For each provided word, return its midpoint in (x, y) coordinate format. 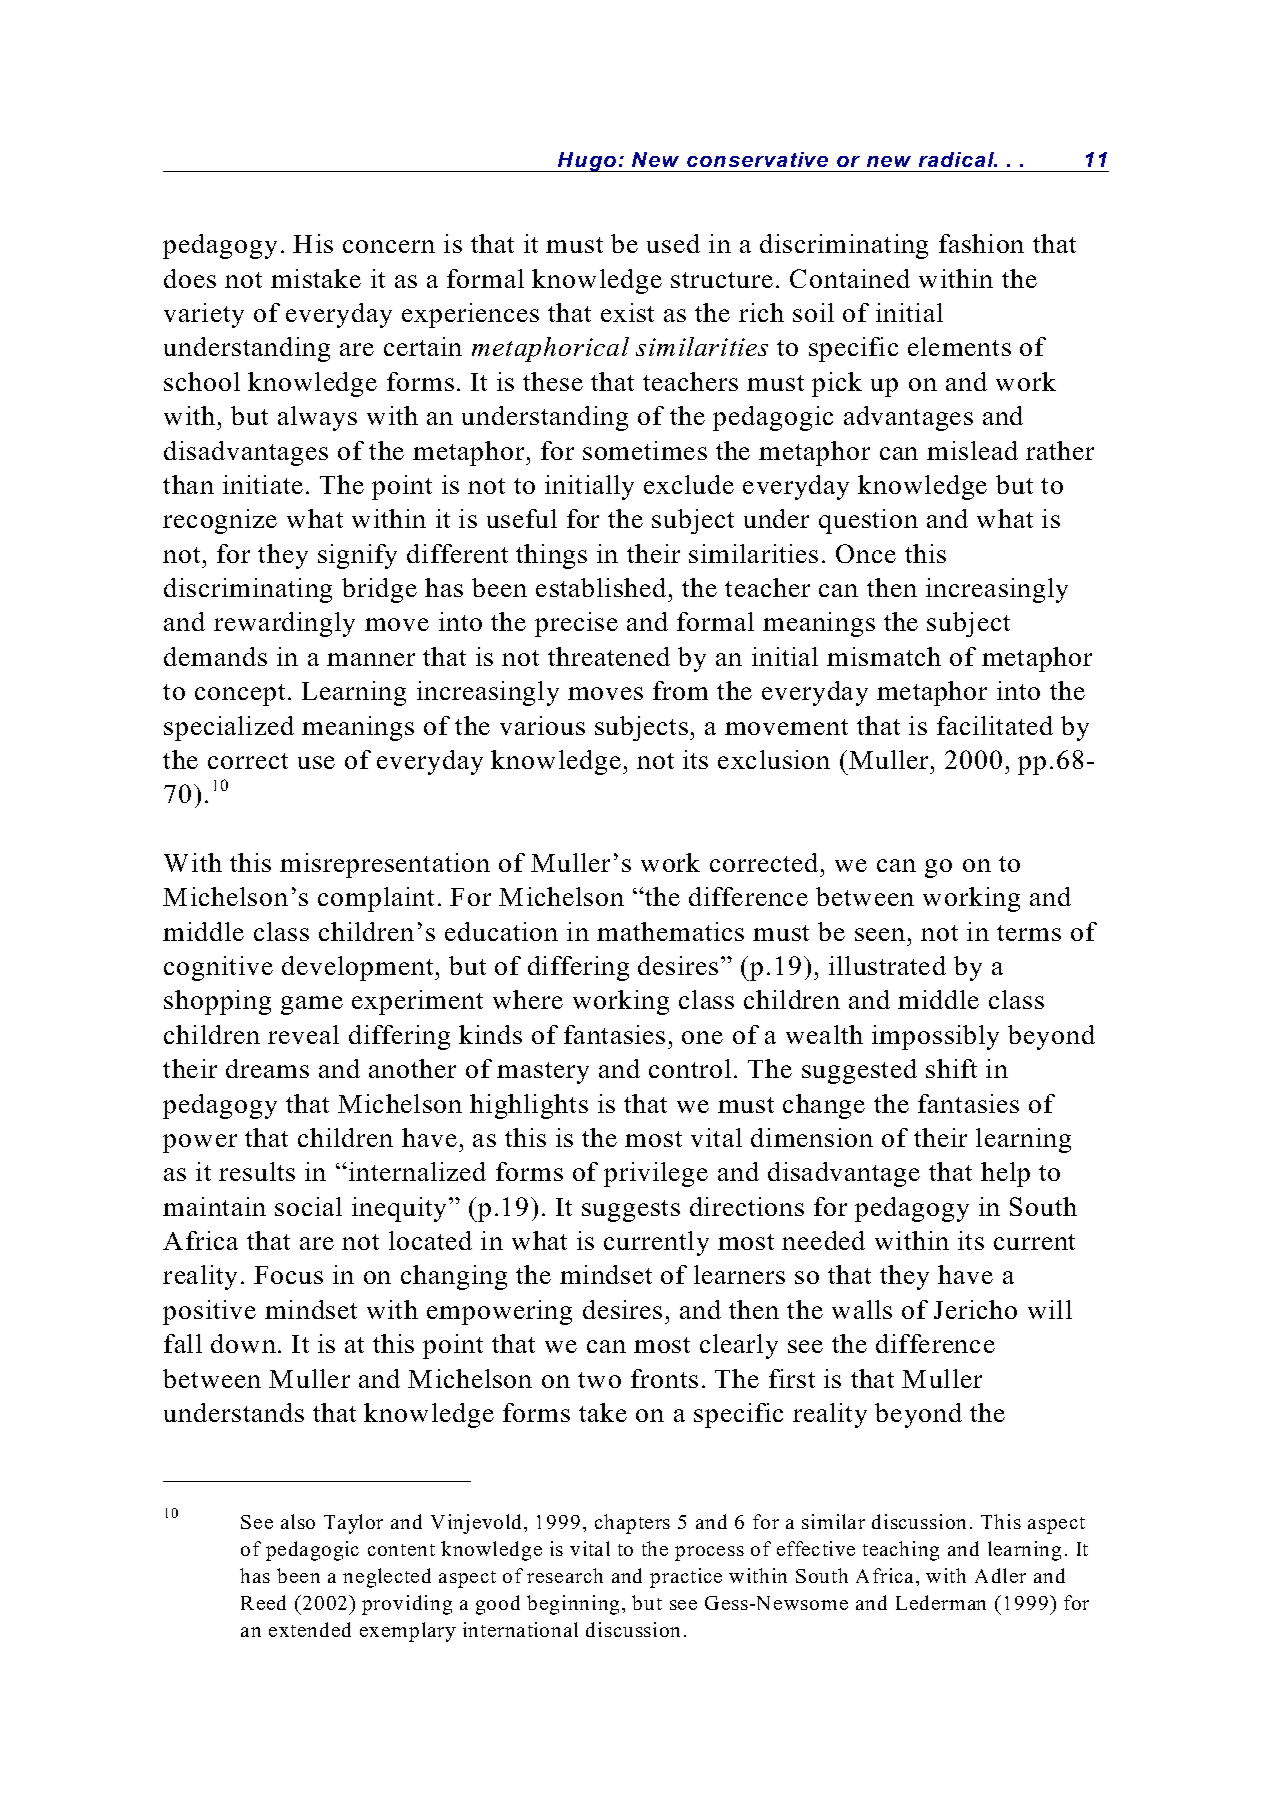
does (190, 278)
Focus (288, 1275)
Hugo (587, 162)
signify (357, 556)
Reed (263, 1602)
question (868, 521)
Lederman (941, 1602)
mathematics (670, 931)
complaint (376, 899)
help (1005, 1174)
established (601, 587)
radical (957, 159)
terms (1029, 933)
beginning (573, 1605)
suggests (631, 1211)
